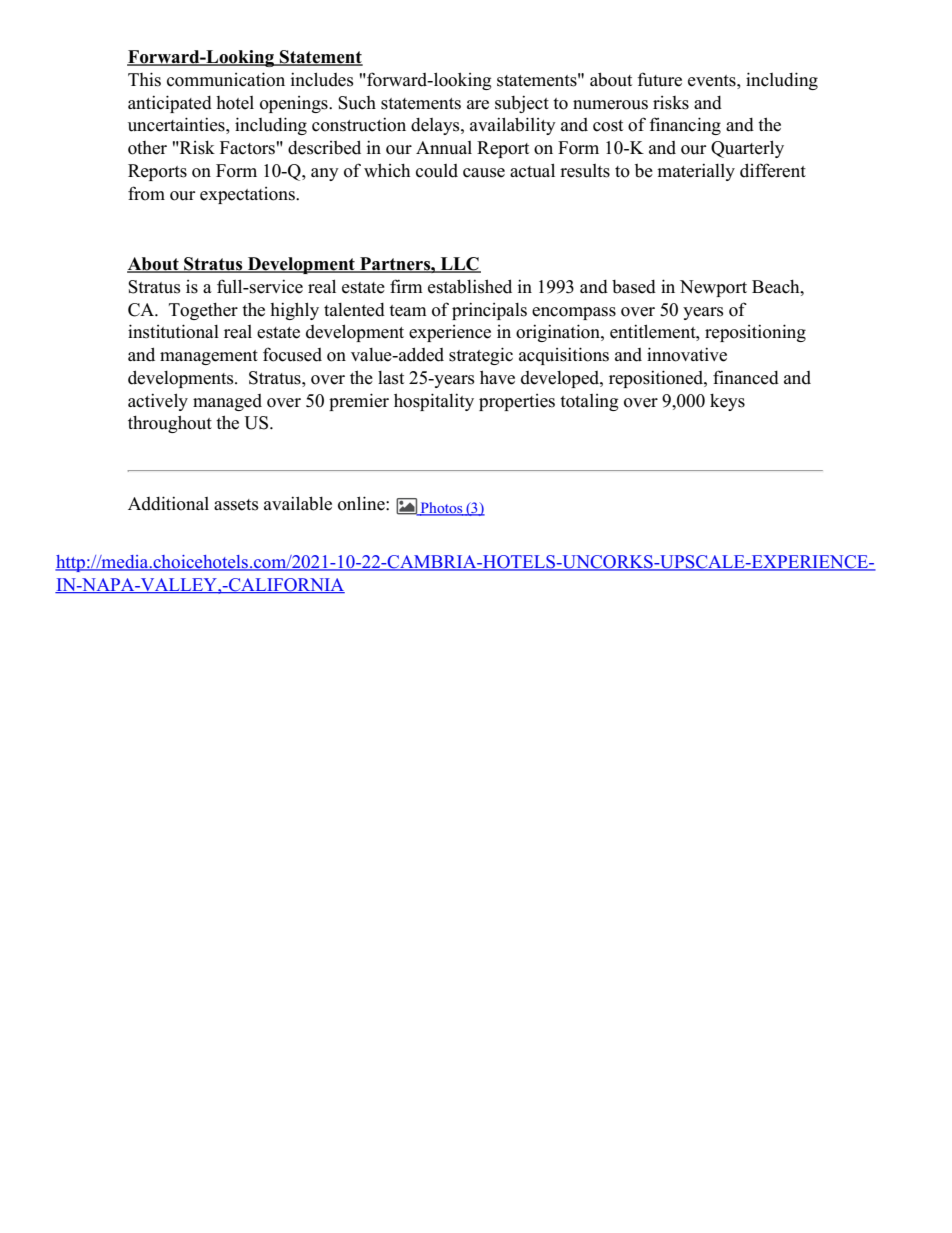 This screenshot has width=952, height=1233. What do you see at coordinates (470, 286) in the screenshot?
I see `established` at bounding box center [470, 286].
